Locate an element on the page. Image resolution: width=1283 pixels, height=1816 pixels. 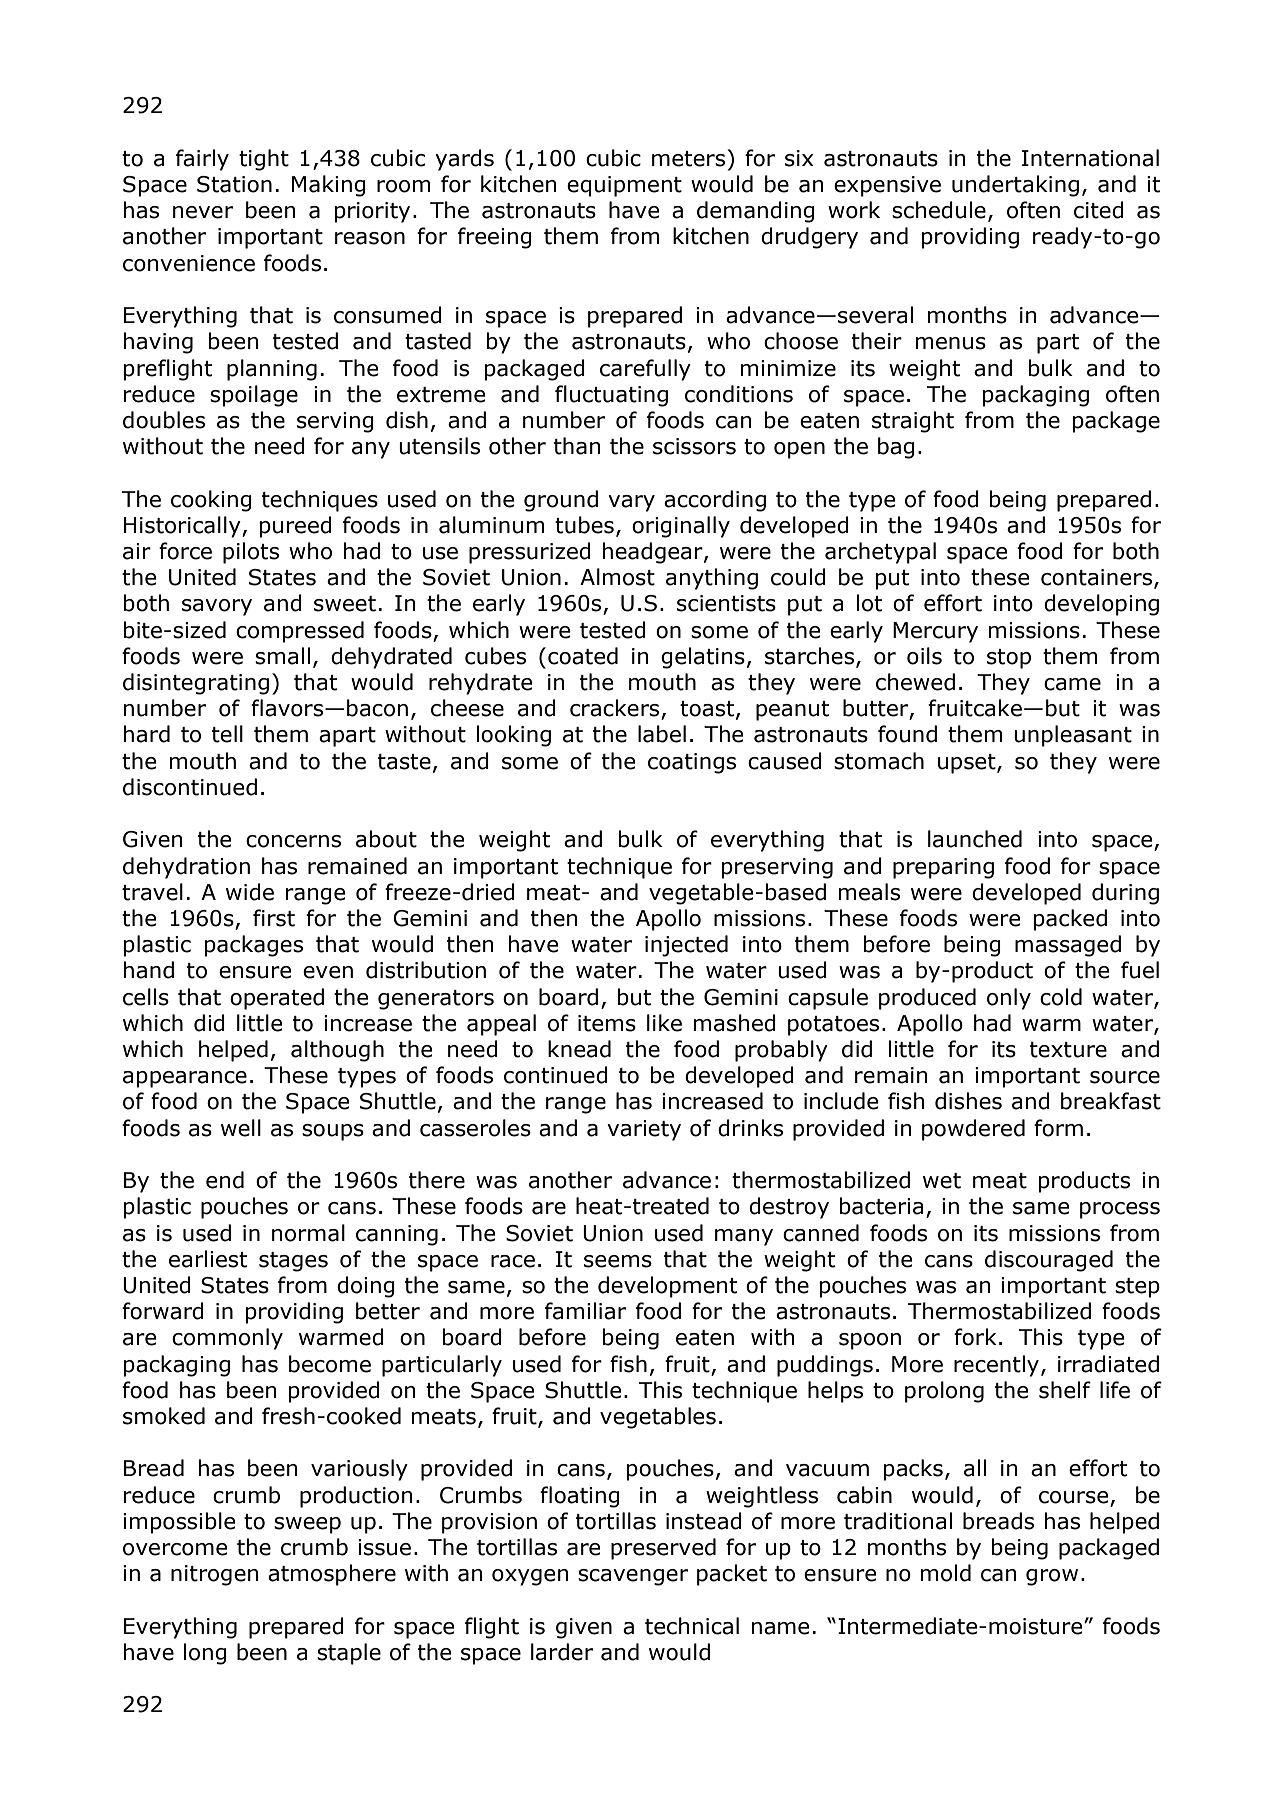
grow is located at coordinates (1052, 1577).
